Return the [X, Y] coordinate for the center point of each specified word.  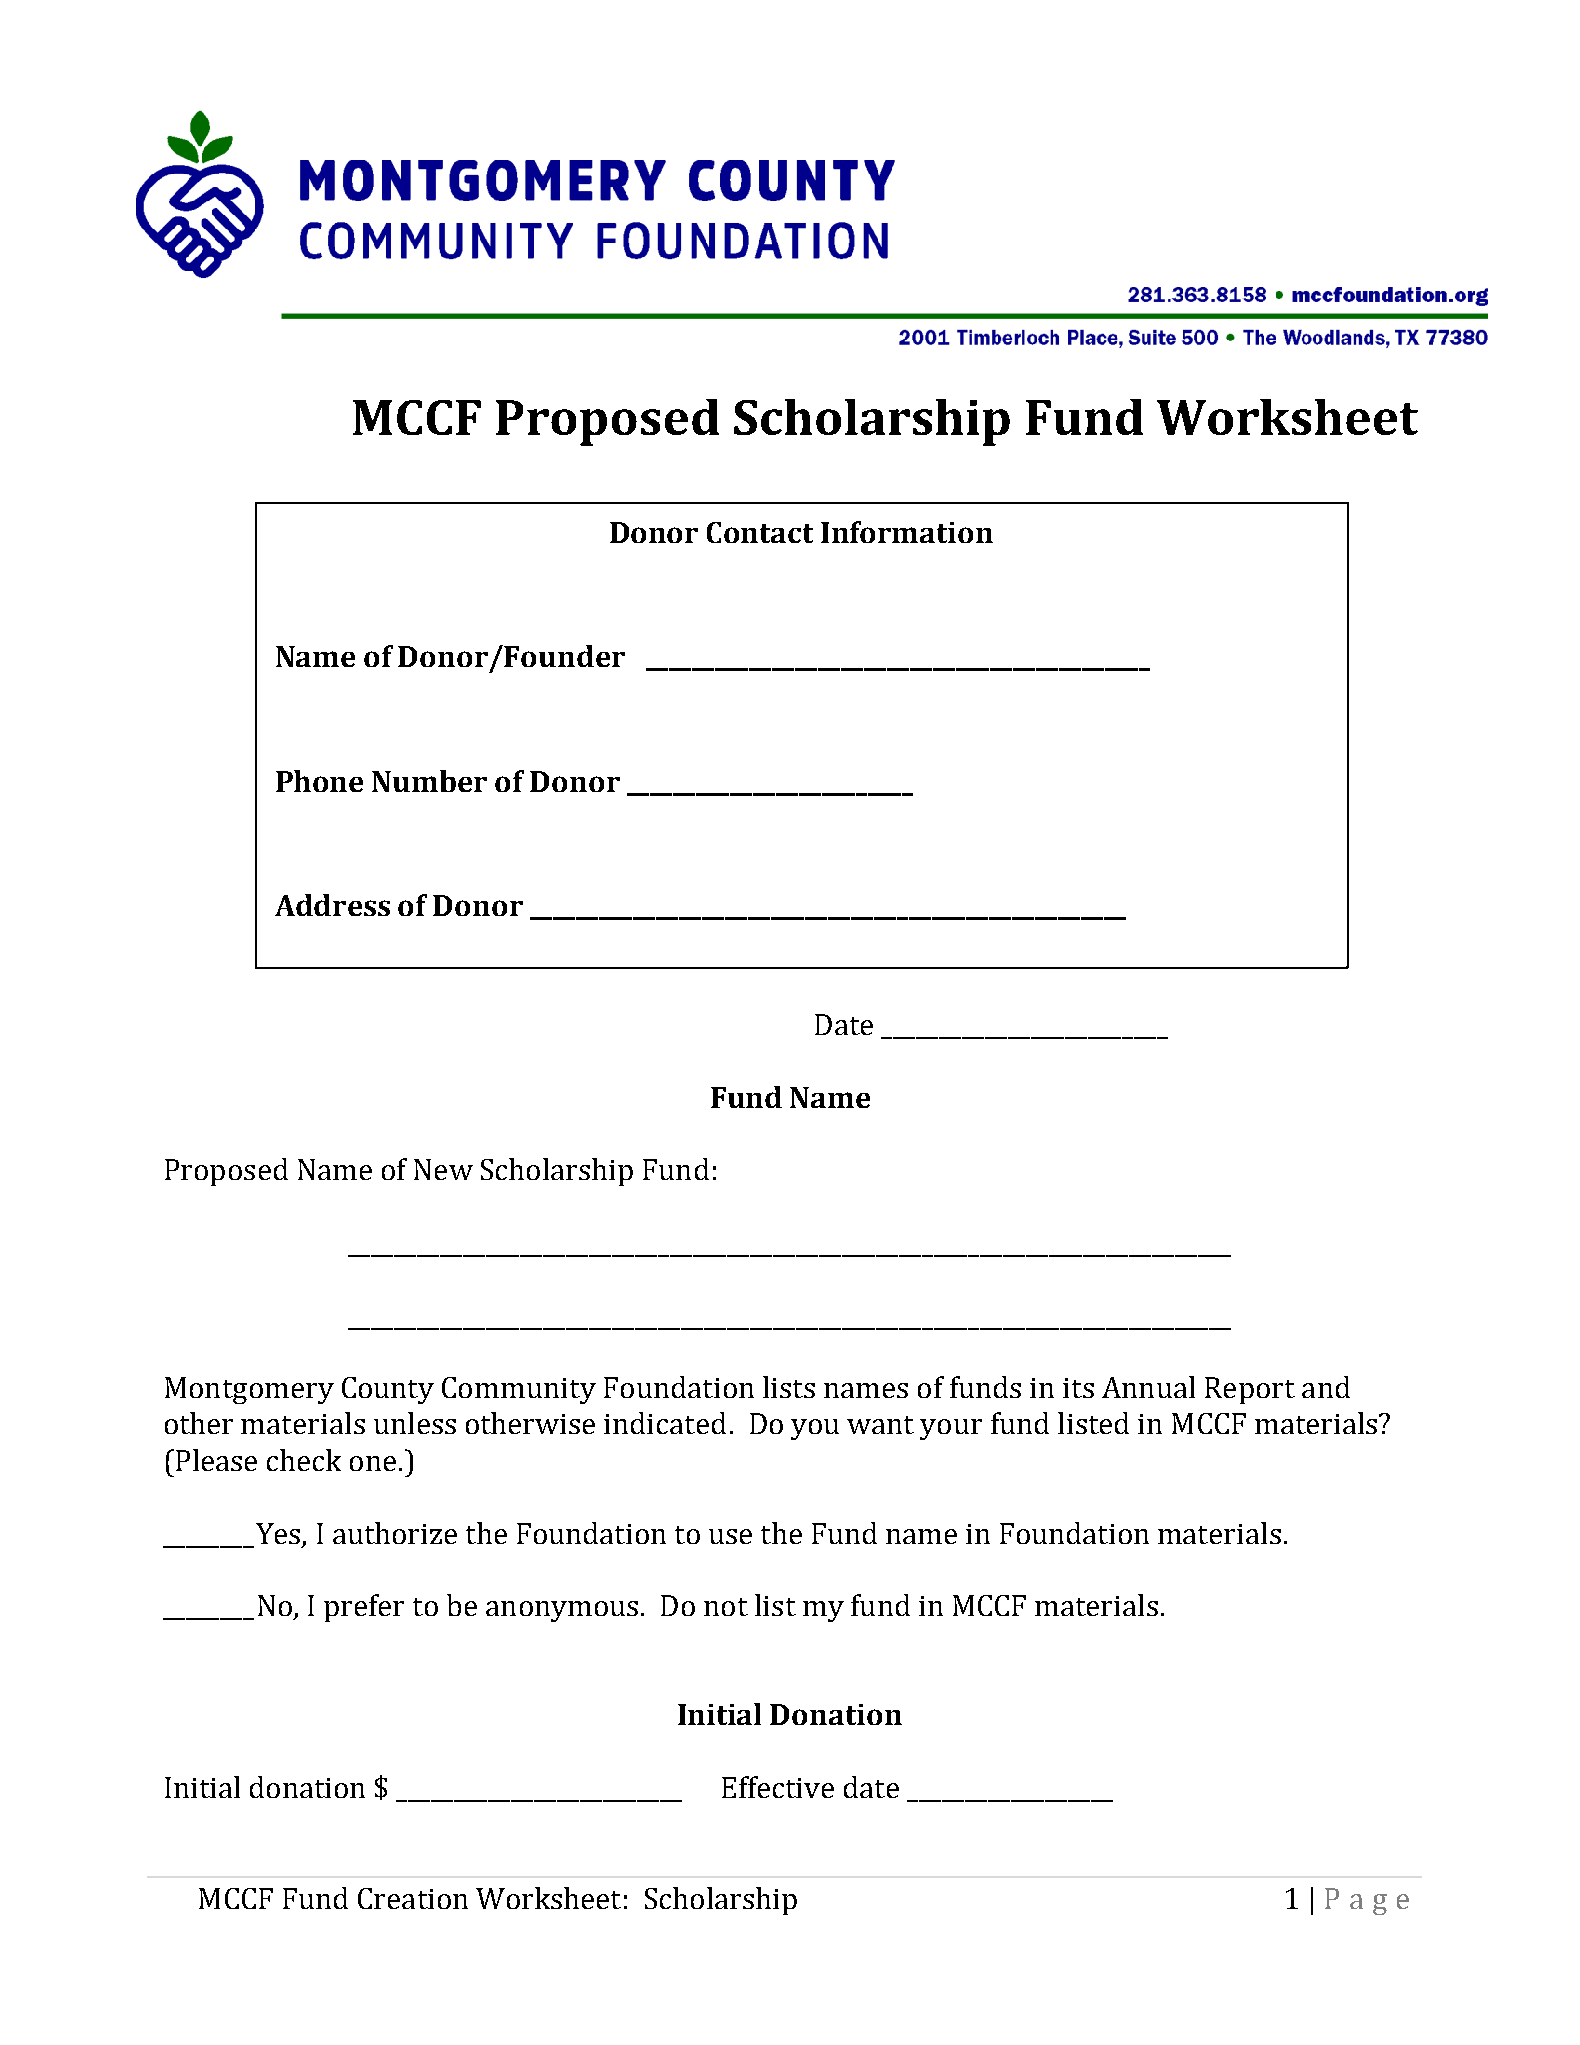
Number [429, 781]
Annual [1148, 1387]
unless [415, 1423]
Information [907, 532]
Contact [760, 532]
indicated [665, 1423]
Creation [413, 1898]
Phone [319, 781]
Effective [778, 1787]
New [443, 1169]
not [726, 1607]
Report [1250, 1390]
